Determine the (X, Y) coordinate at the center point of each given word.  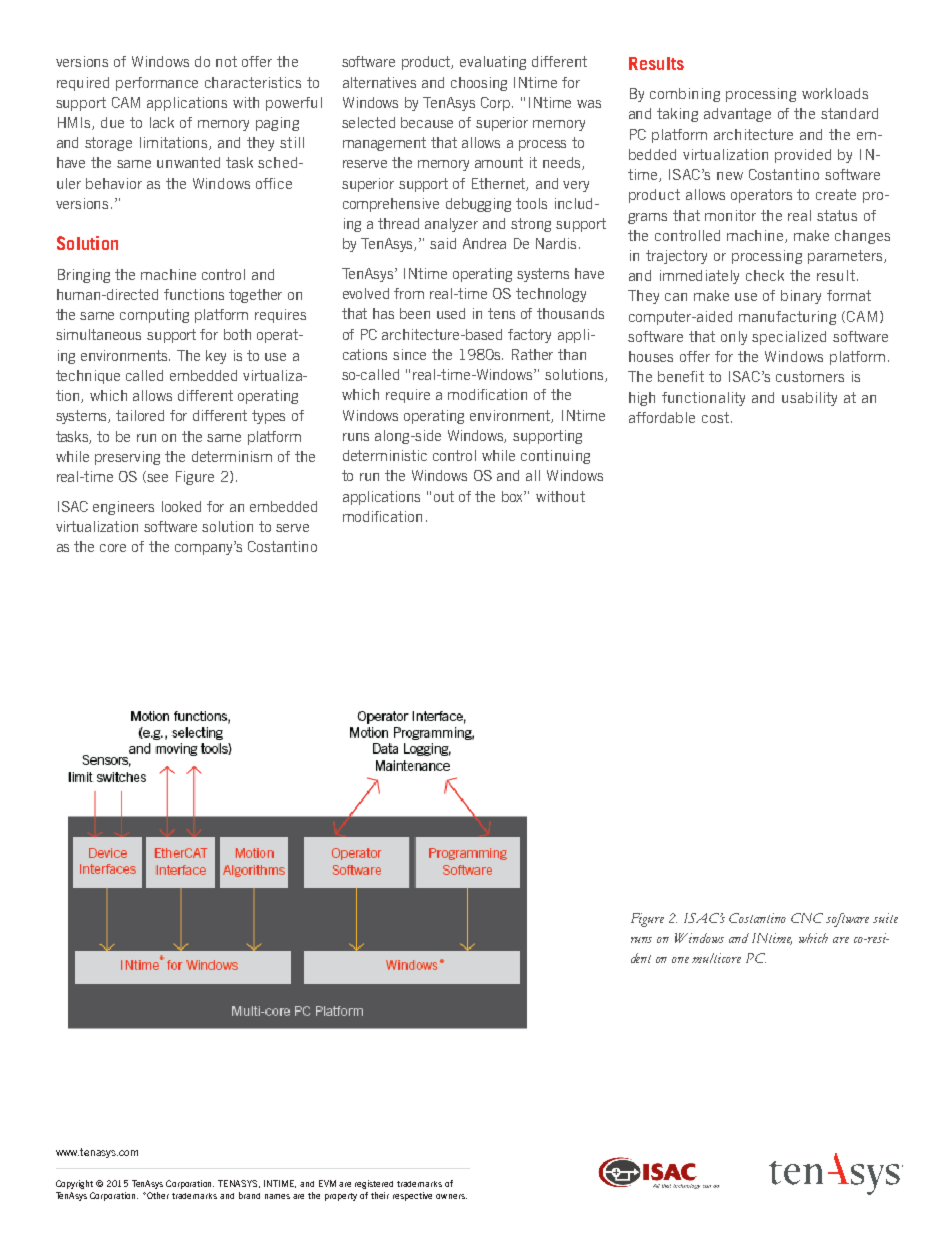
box (514, 496)
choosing (479, 84)
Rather (532, 354)
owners (451, 1196)
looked (181, 506)
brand (249, 1195)
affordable (662, 417)
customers (810, 376)
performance (157, 84)
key (216, 357)
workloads (835, 93)
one (680, 960)
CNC (807, 918)
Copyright (74, 1184)
